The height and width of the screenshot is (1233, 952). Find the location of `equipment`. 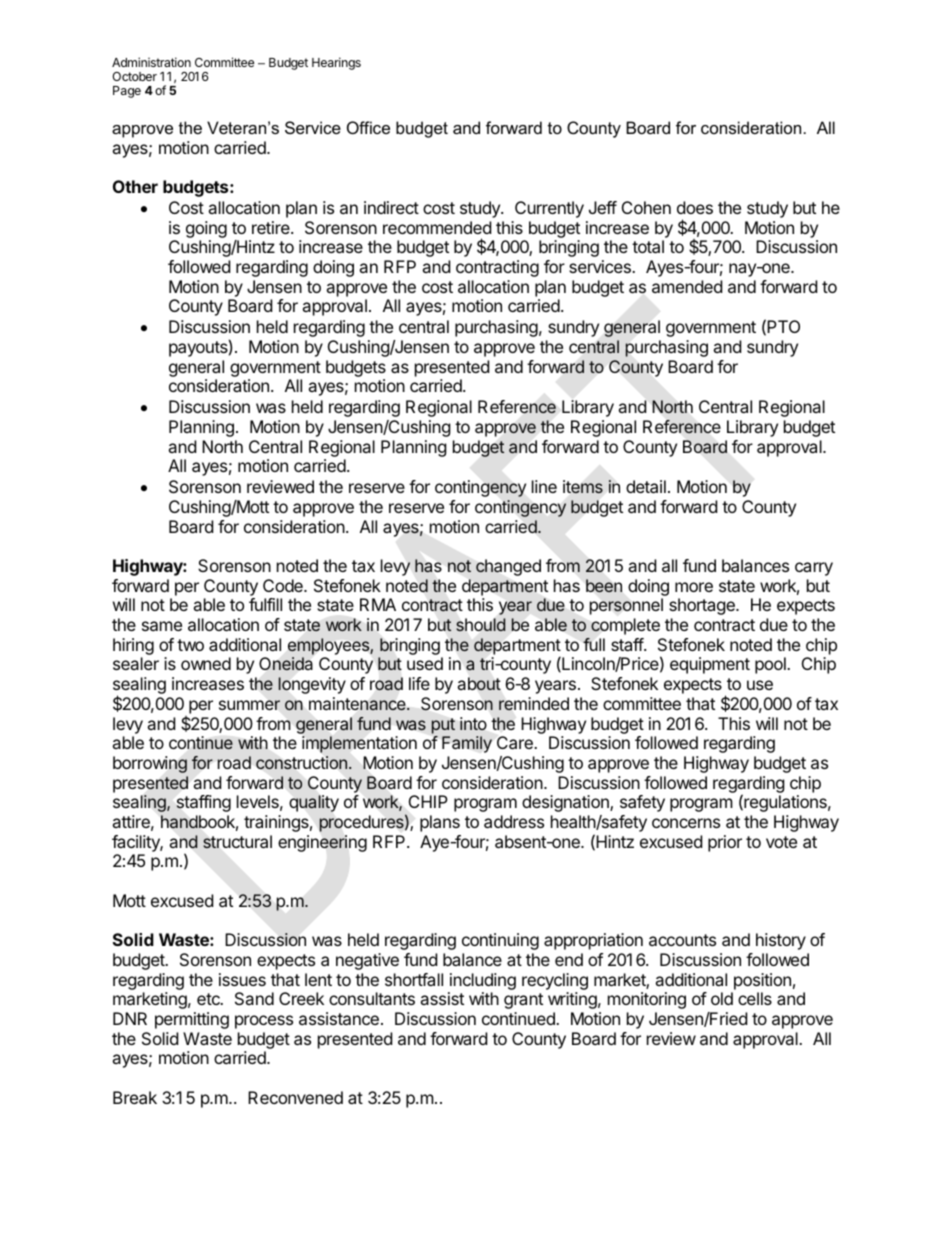

equipment is located at coordinates (710, 665).
